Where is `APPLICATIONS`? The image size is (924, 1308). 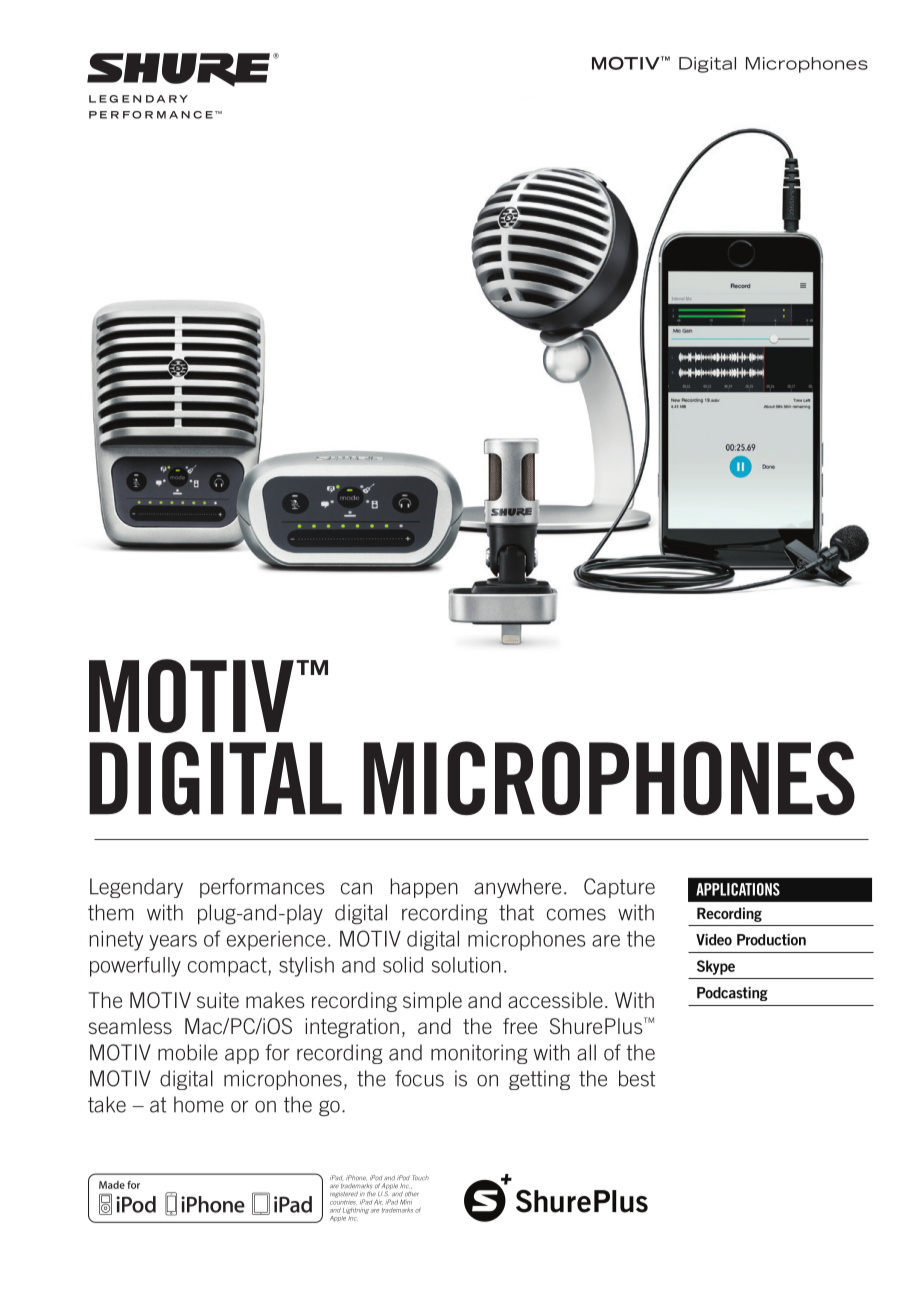
APPLICATIONS is located at coordinates (738, 889).
